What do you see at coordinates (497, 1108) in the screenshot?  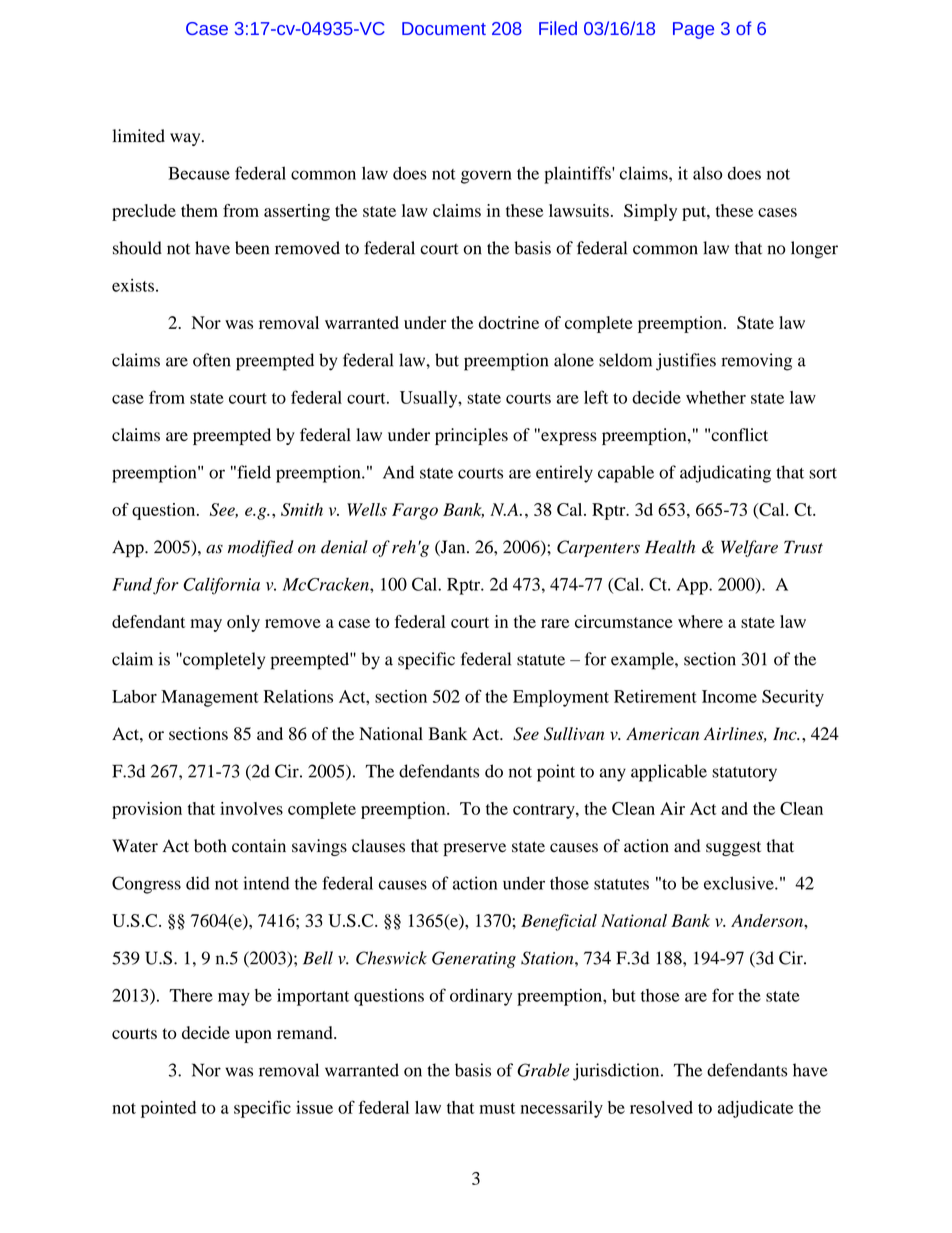 I see `must` at bounding box center [497, 1108].
